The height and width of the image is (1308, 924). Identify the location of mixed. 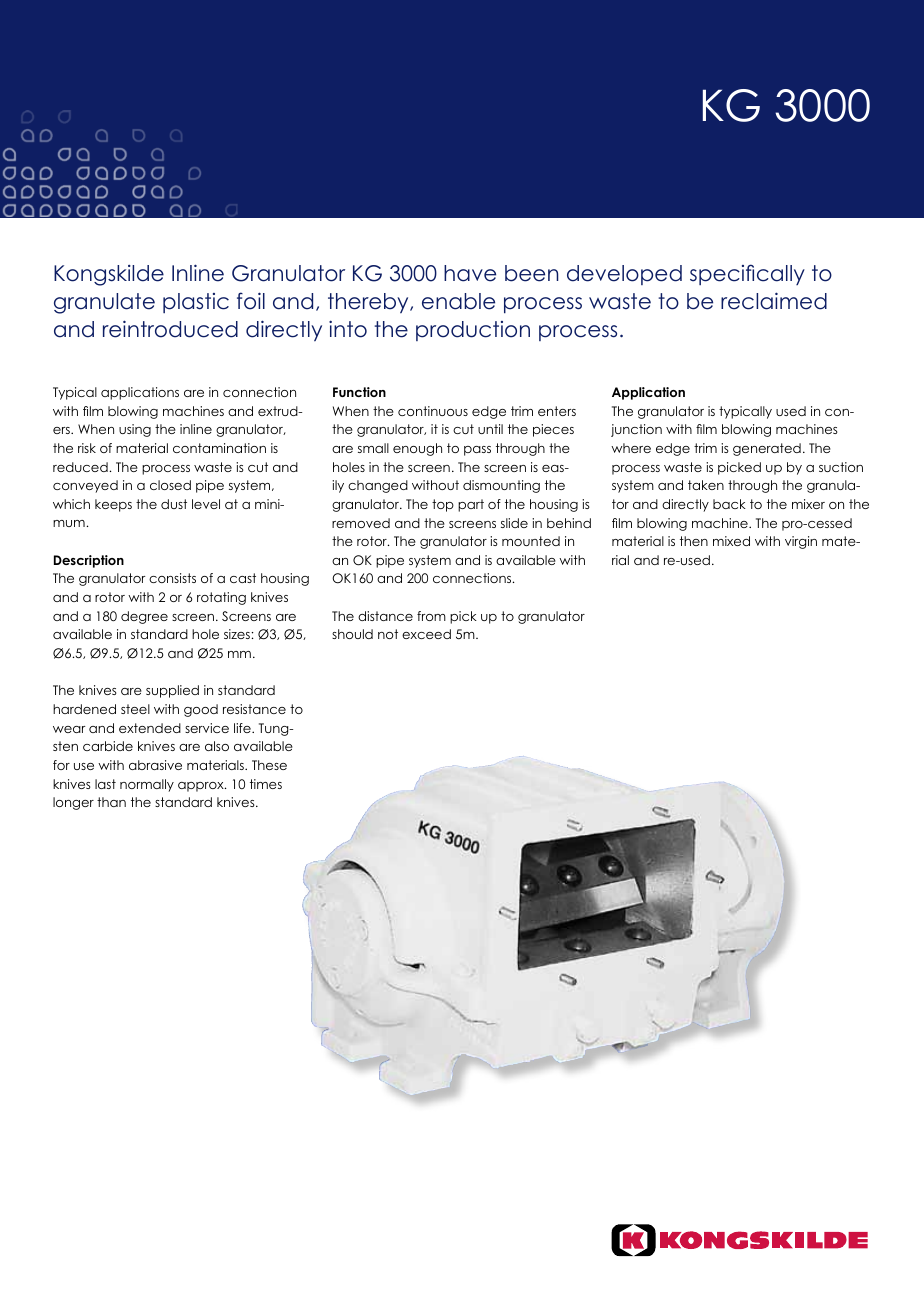
(731, 541).
